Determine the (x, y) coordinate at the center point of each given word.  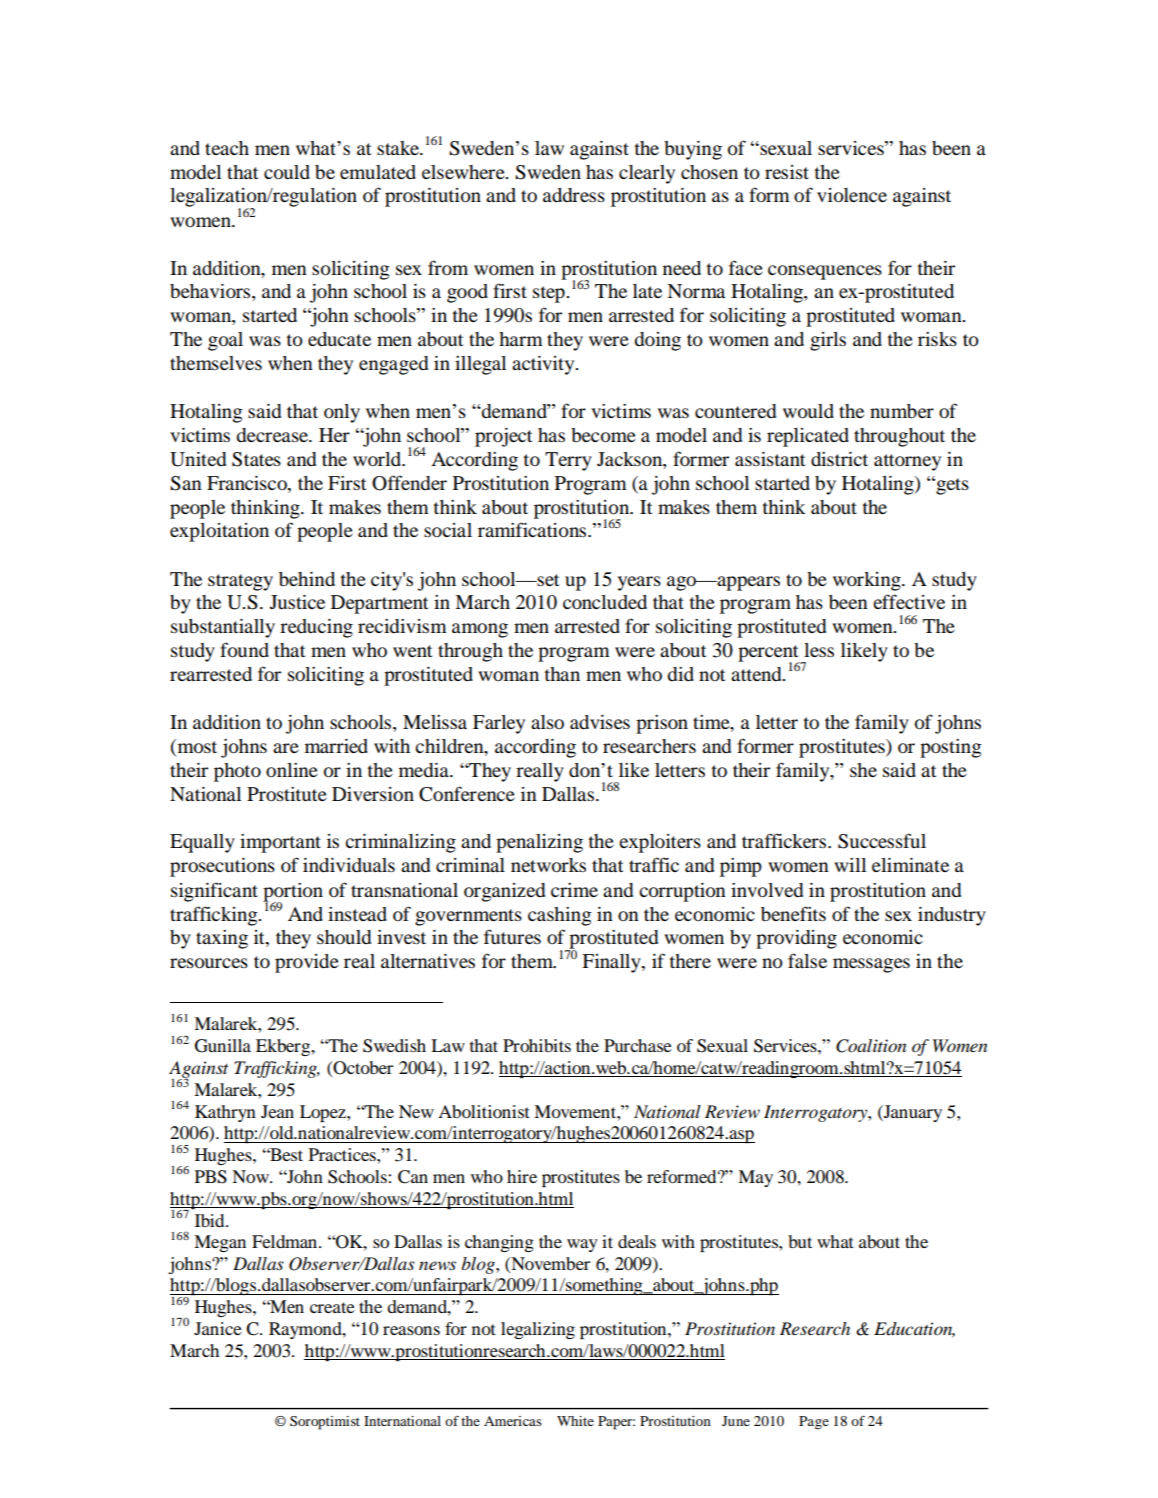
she (863, 770)
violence (852, 195)
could (287, 172)
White (575, 1421)
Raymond (306, 1330)
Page (814, 1423)
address (574, 195)
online (292, 770)
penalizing (539, 843)
